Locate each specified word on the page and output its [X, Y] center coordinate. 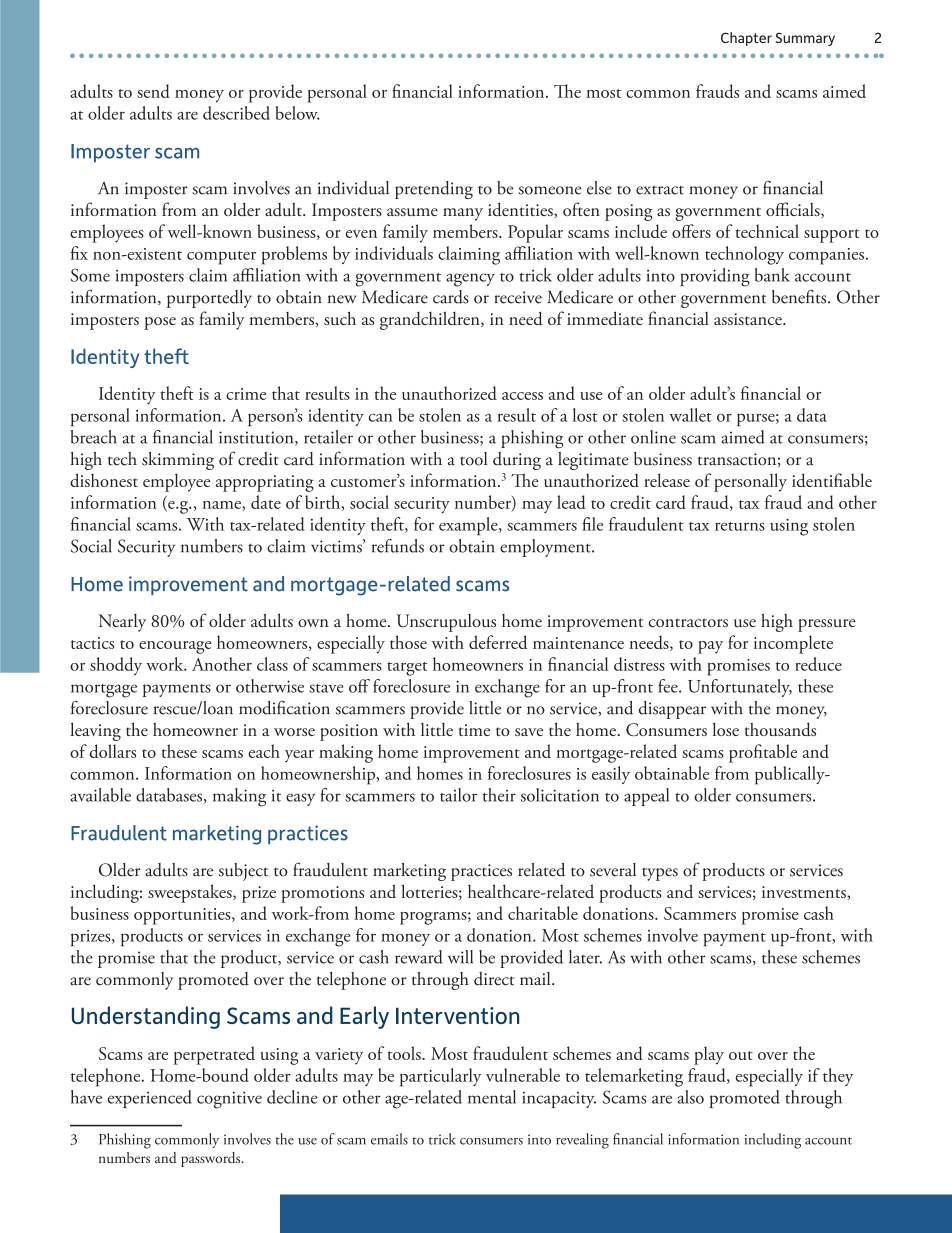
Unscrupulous [446, 623]
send [153, 91]
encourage [175, 647]
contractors [688, 622]
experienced [150, 1099]
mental [492, 1097]
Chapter [746, 39]
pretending [434, 190]
